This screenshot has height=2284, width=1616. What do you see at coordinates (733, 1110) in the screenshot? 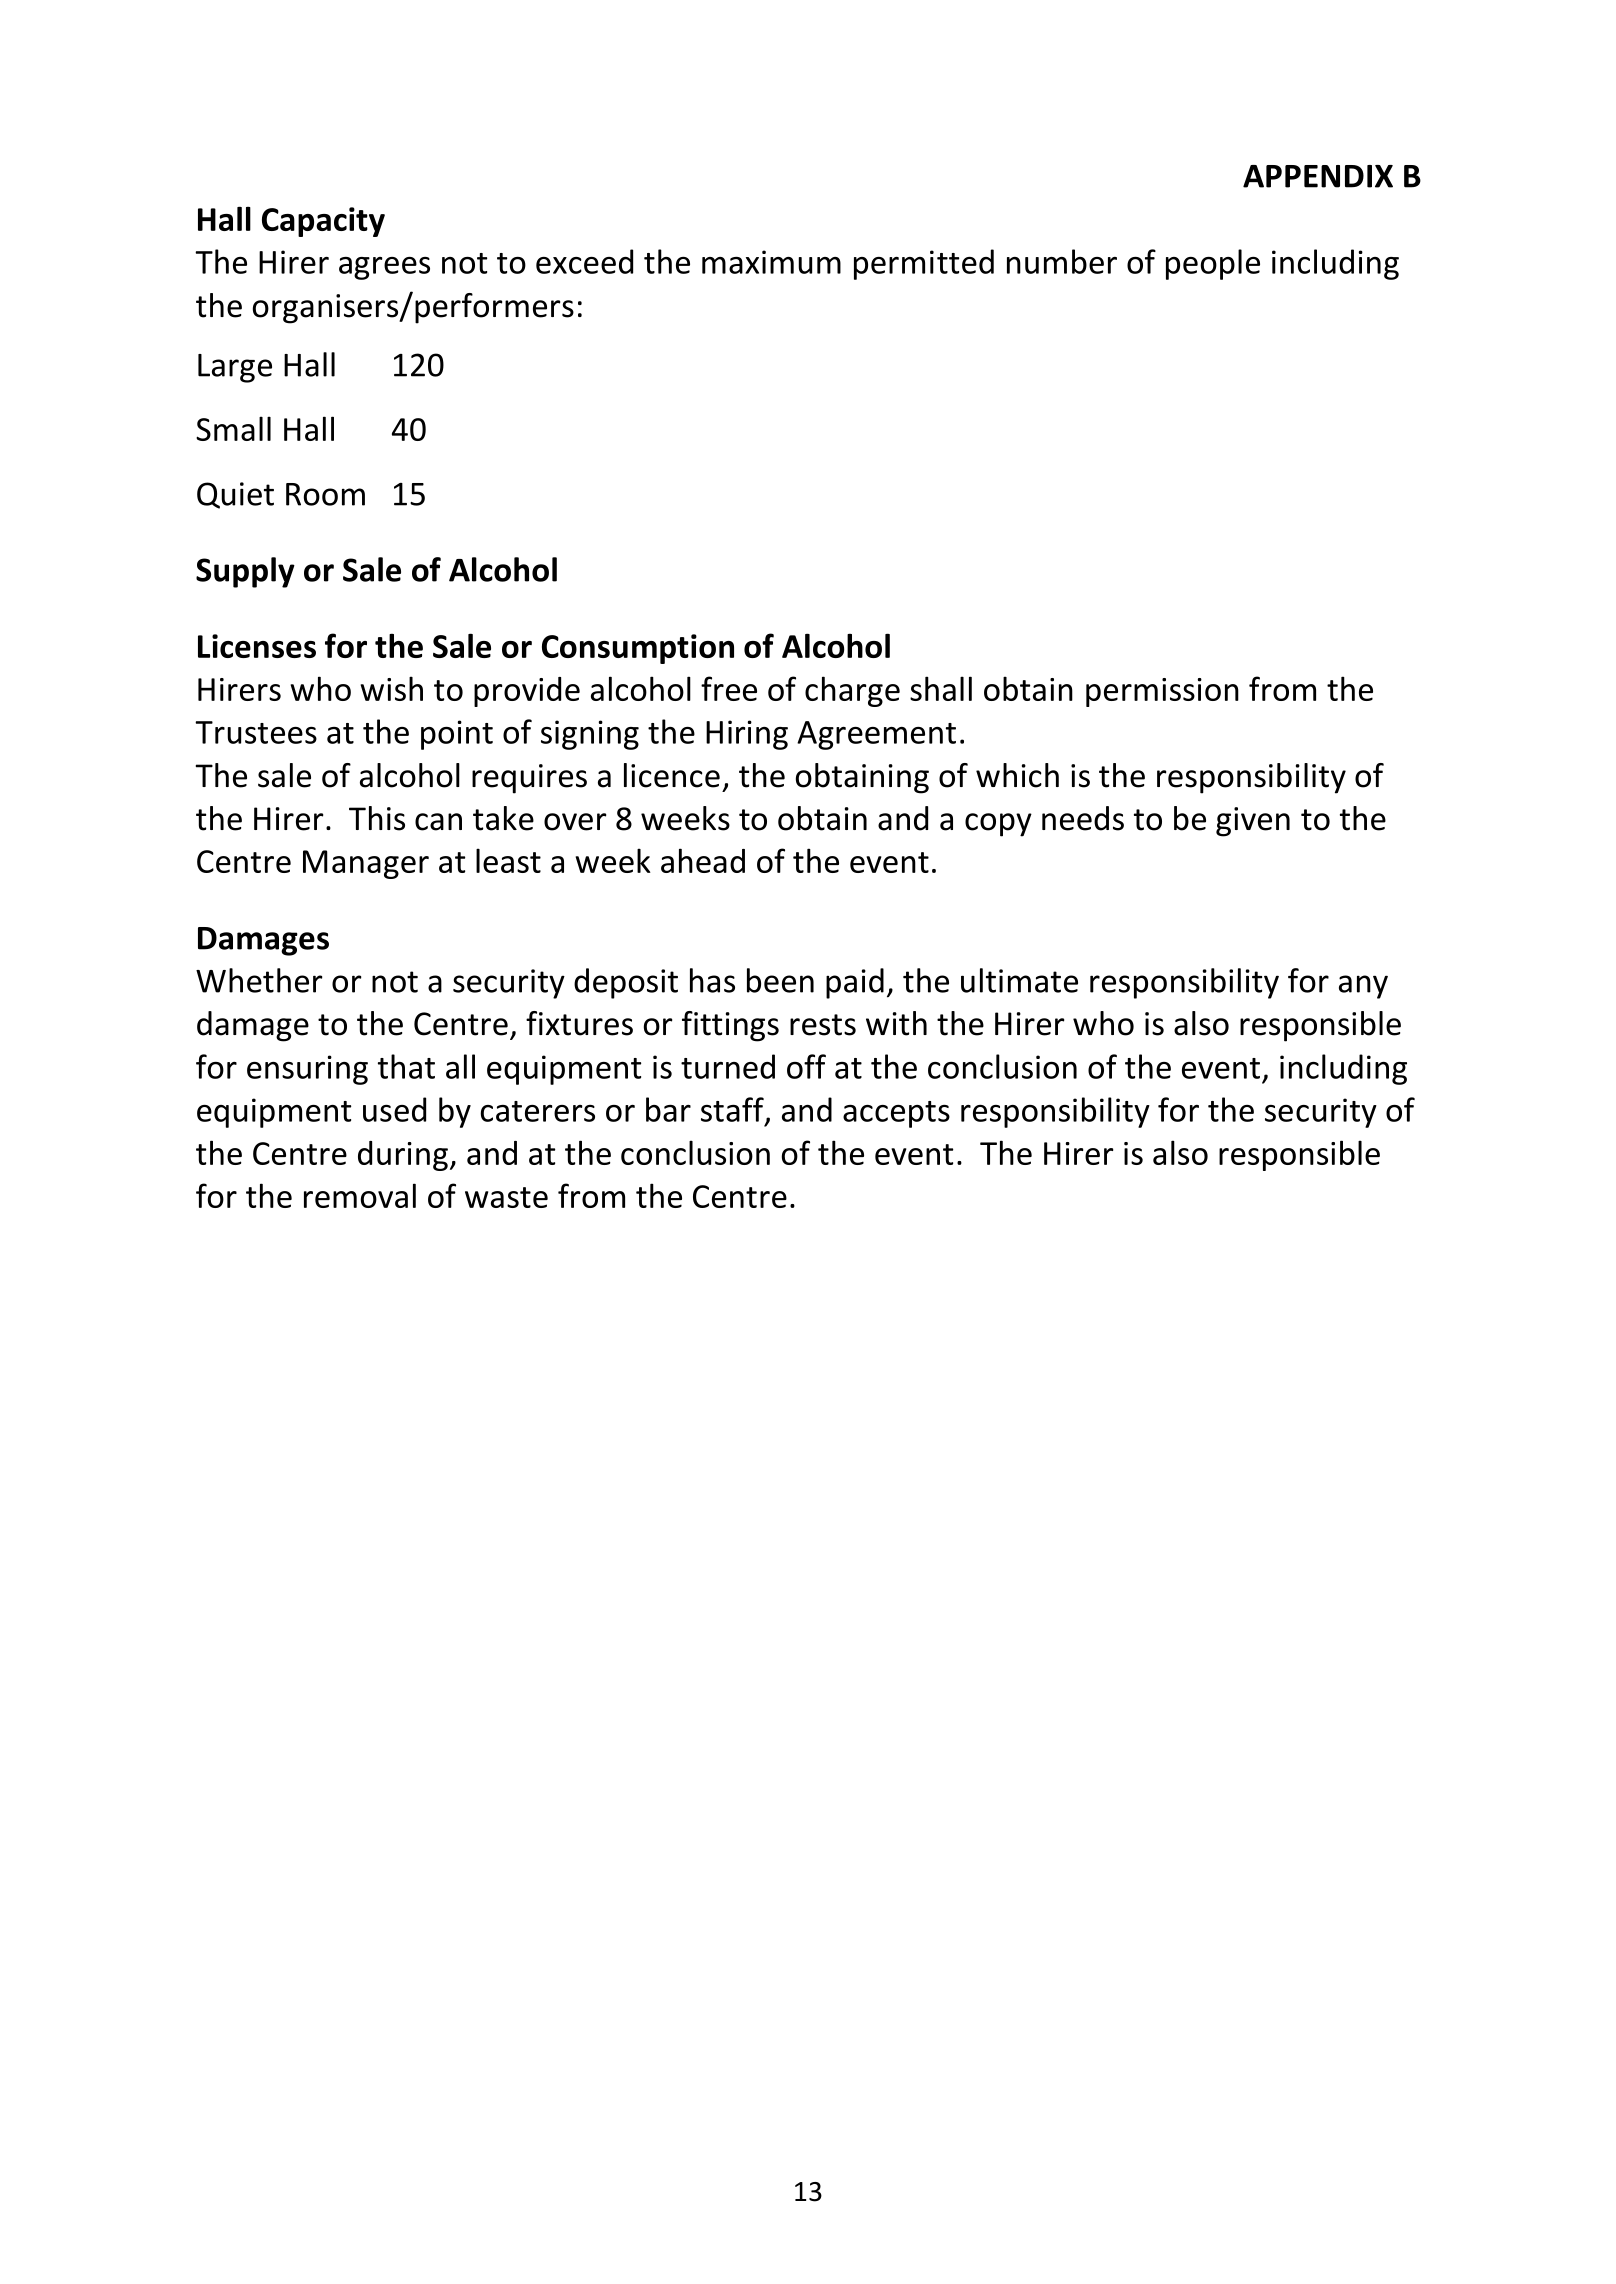
I see `staff` at bounding box center [733, 1110].
